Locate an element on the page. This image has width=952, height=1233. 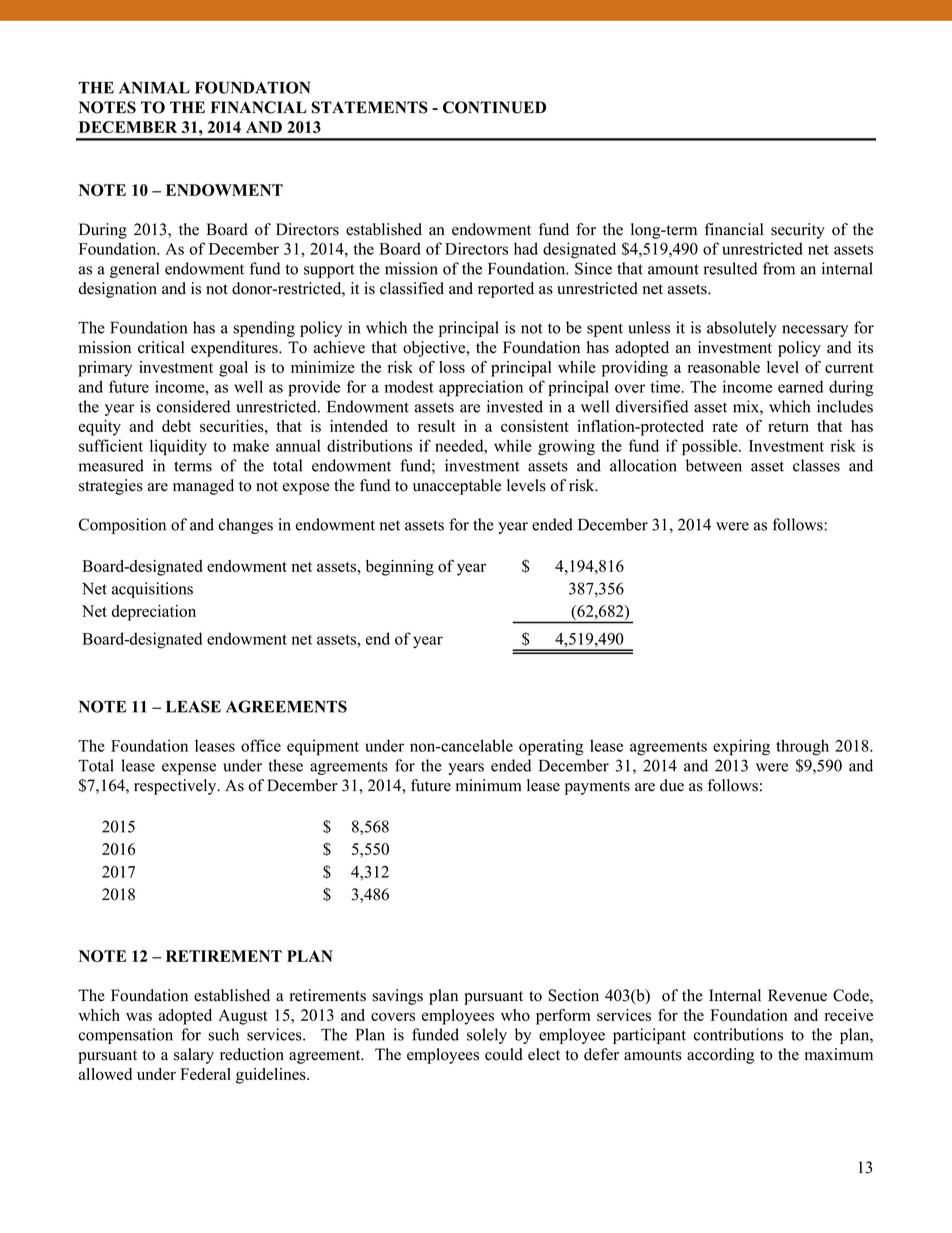
invested is located at coordinates (515, 406).
